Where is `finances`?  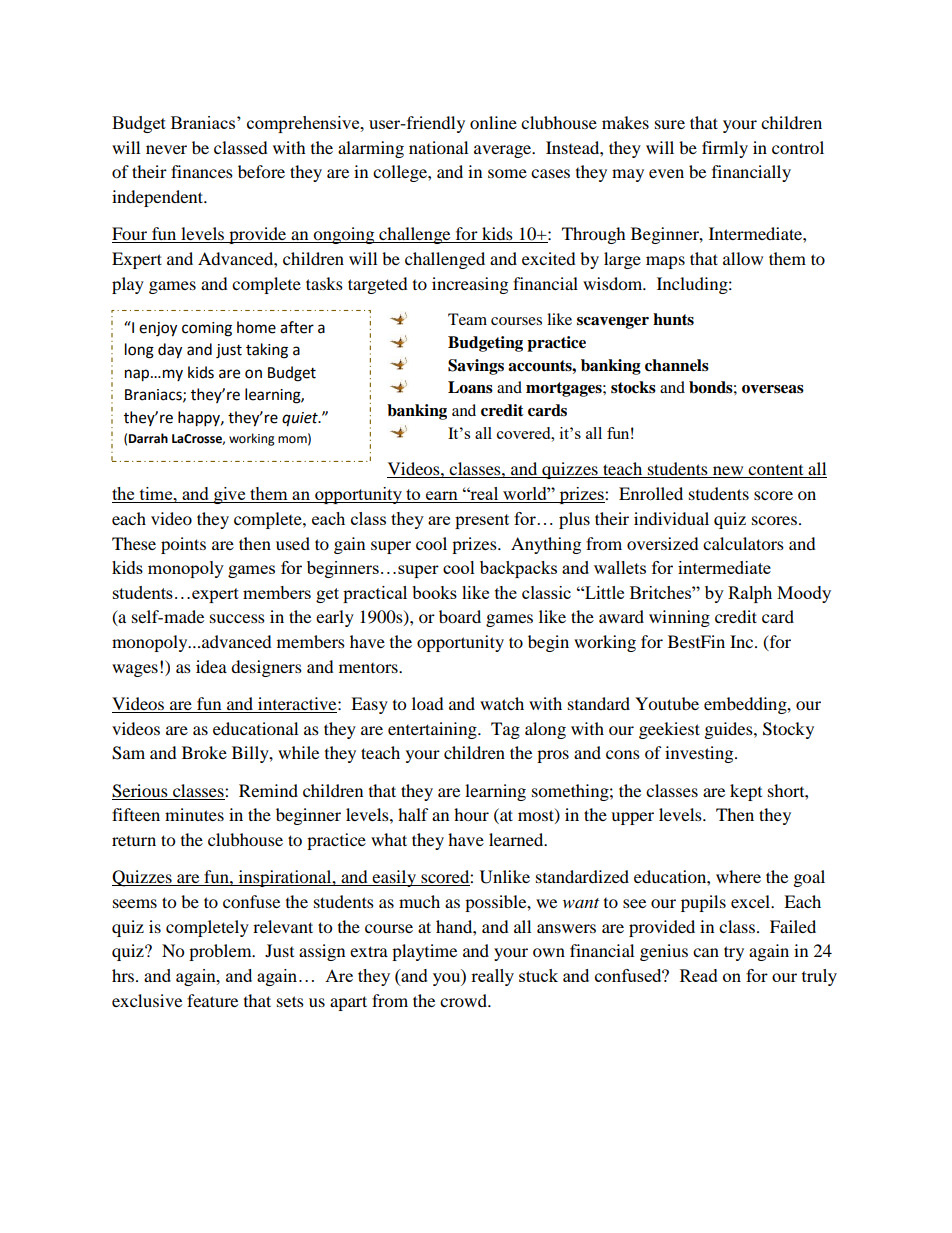
finances is located at coordinates (202, 171).
